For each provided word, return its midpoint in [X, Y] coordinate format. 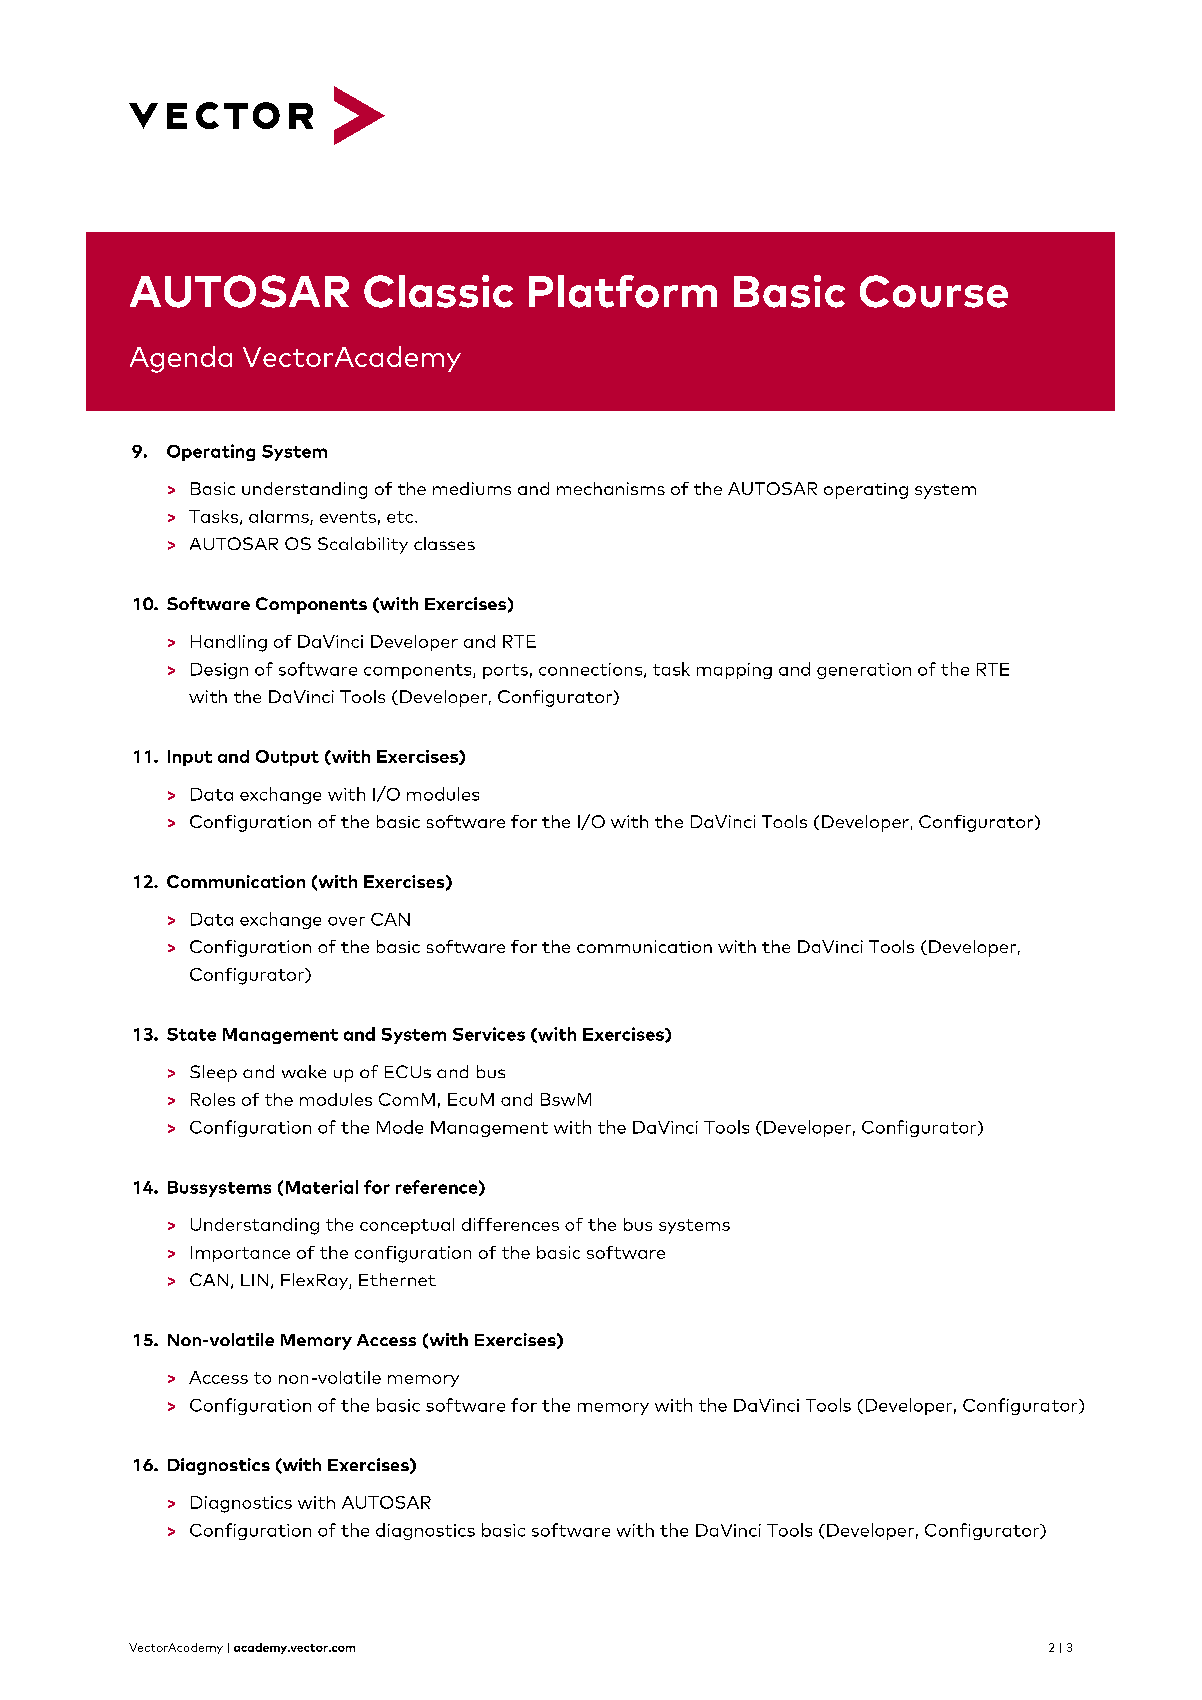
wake [304, 1071]
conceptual [407, 1226]
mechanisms [611, 488]
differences [510, 1224]
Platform [623, 291]
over [346, 921]
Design [219, 671]
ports [505, 671]
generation [864, 671]
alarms [280, 517]
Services [489, 1034]
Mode [400, 1127]
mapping [734, 671]
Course [934, 291]
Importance [240, 1254]
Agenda [181, 359]
